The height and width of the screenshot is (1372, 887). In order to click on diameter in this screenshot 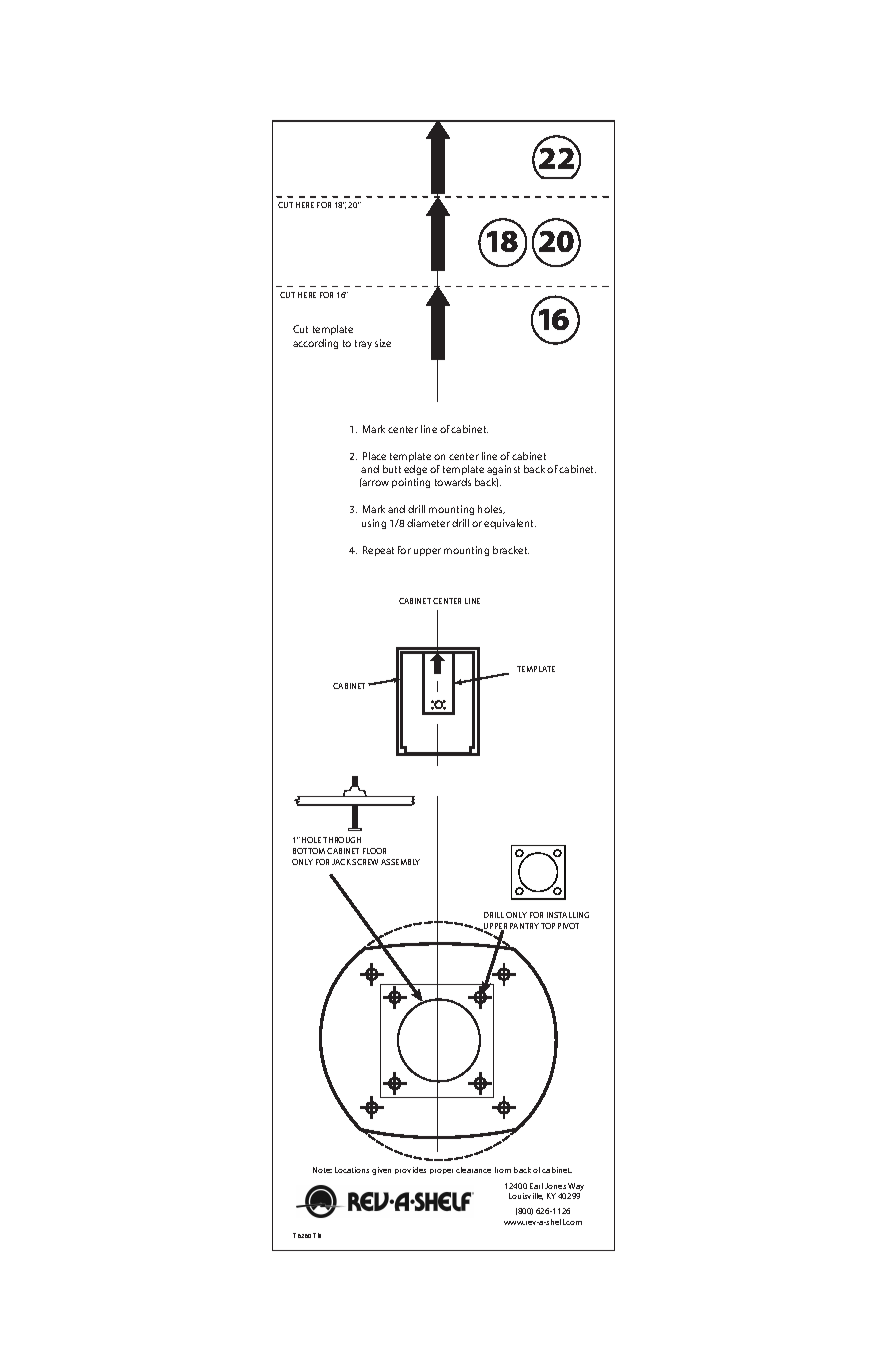, I will do `click(428, 523)`.
